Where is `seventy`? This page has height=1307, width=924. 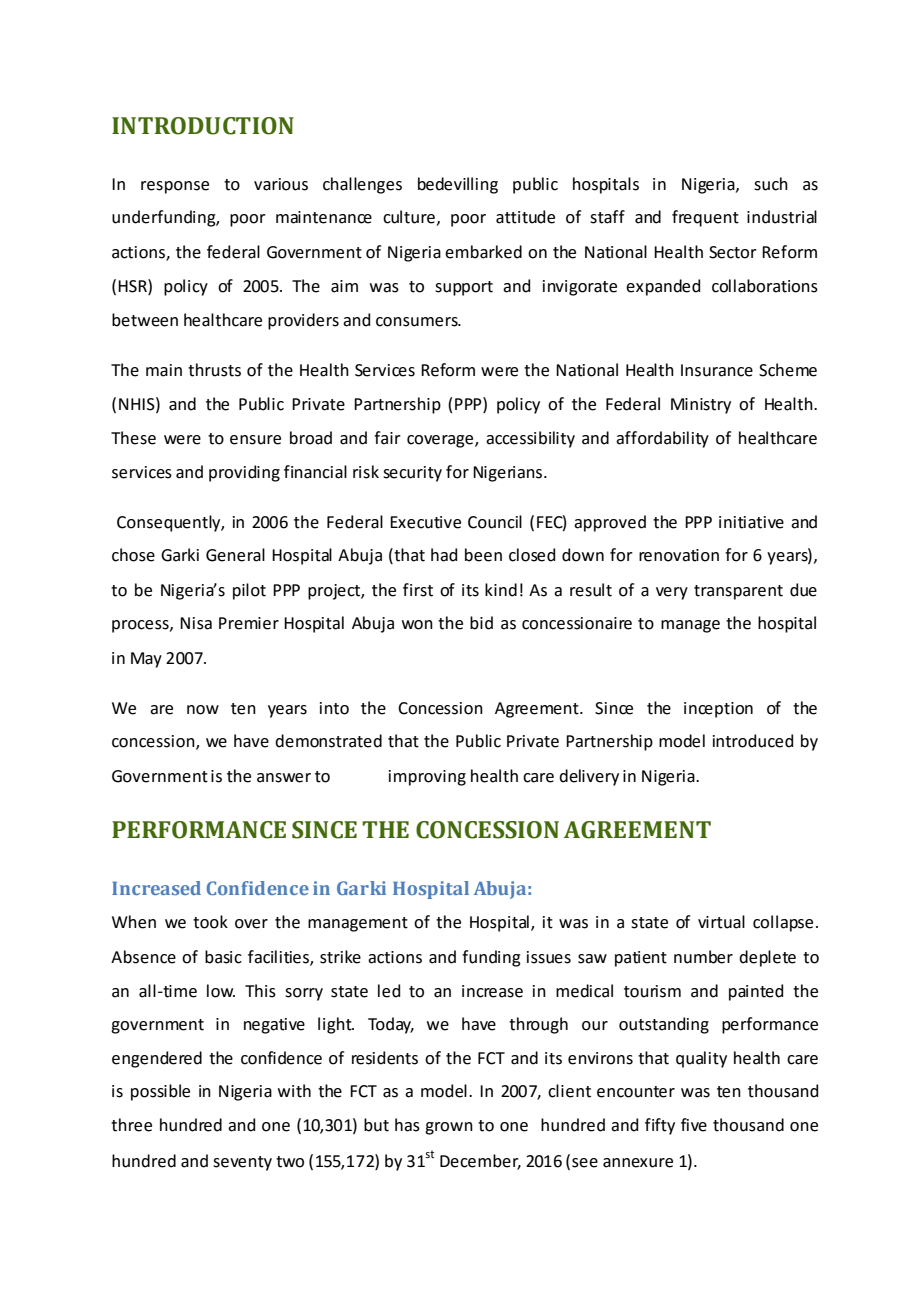 seventy is located at coordinates (242, 1163).
